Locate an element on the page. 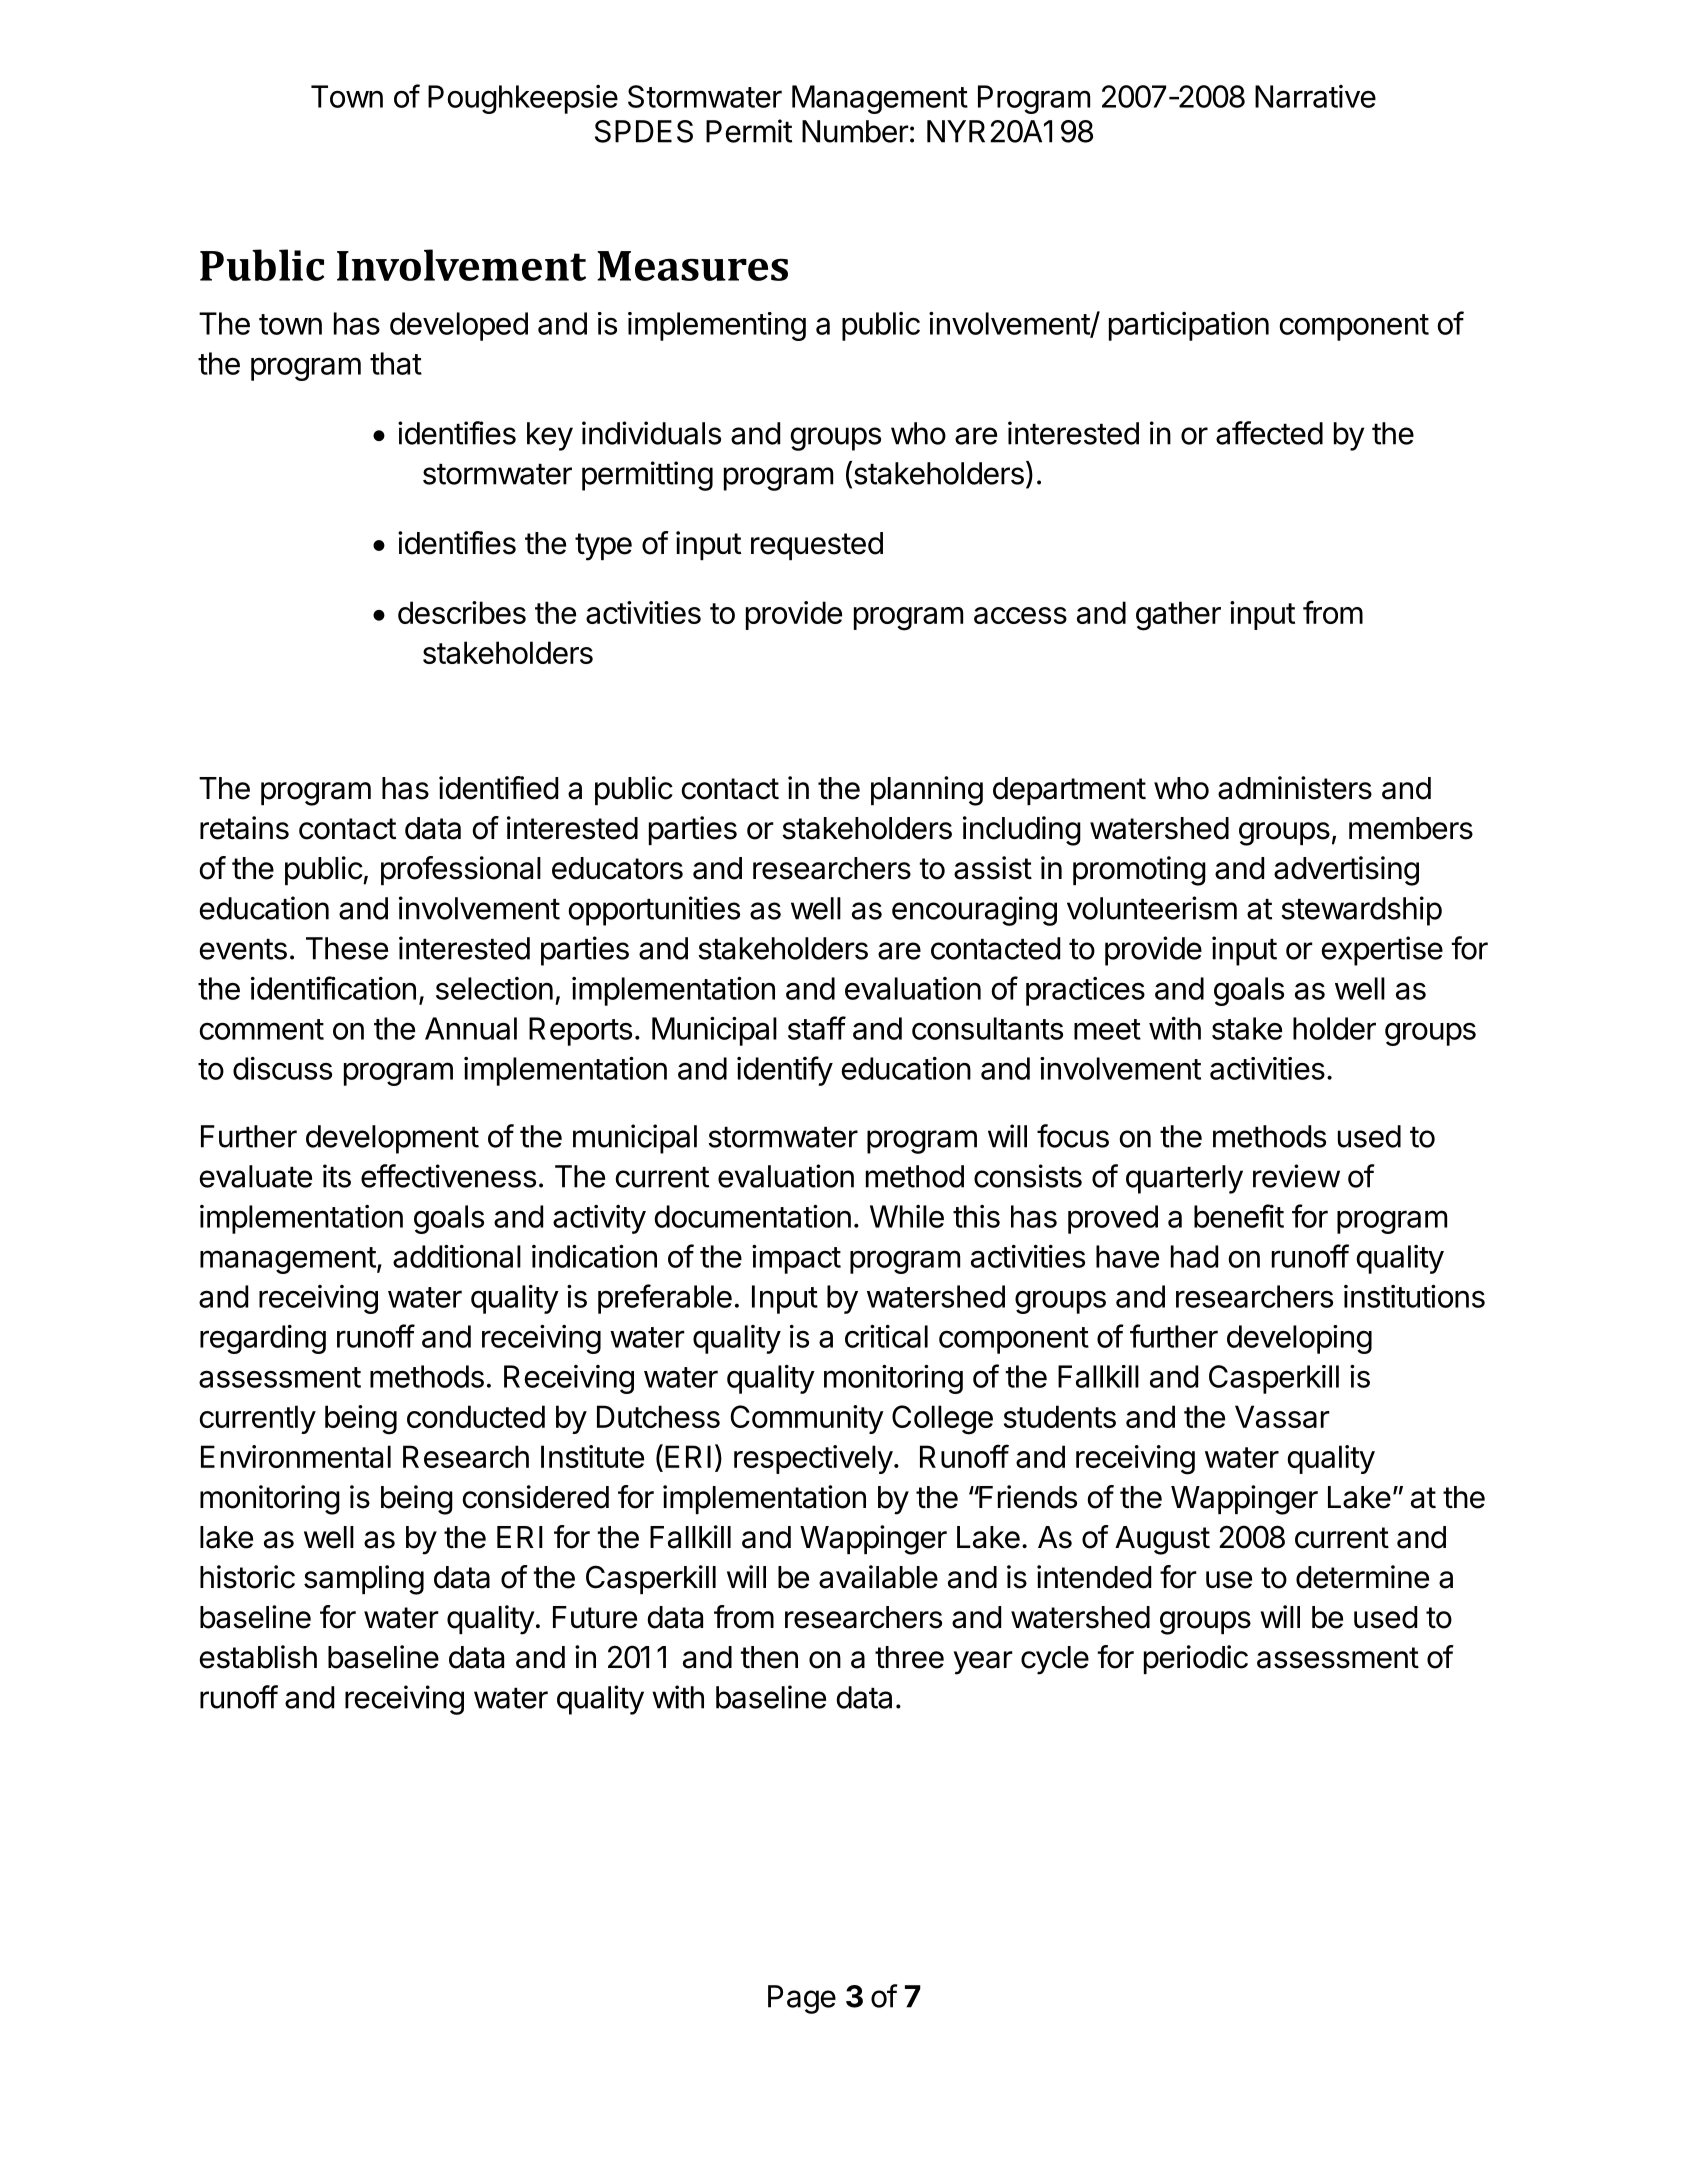 The image size is (1686, 2182). developed is located at coordinates (459, 326).
